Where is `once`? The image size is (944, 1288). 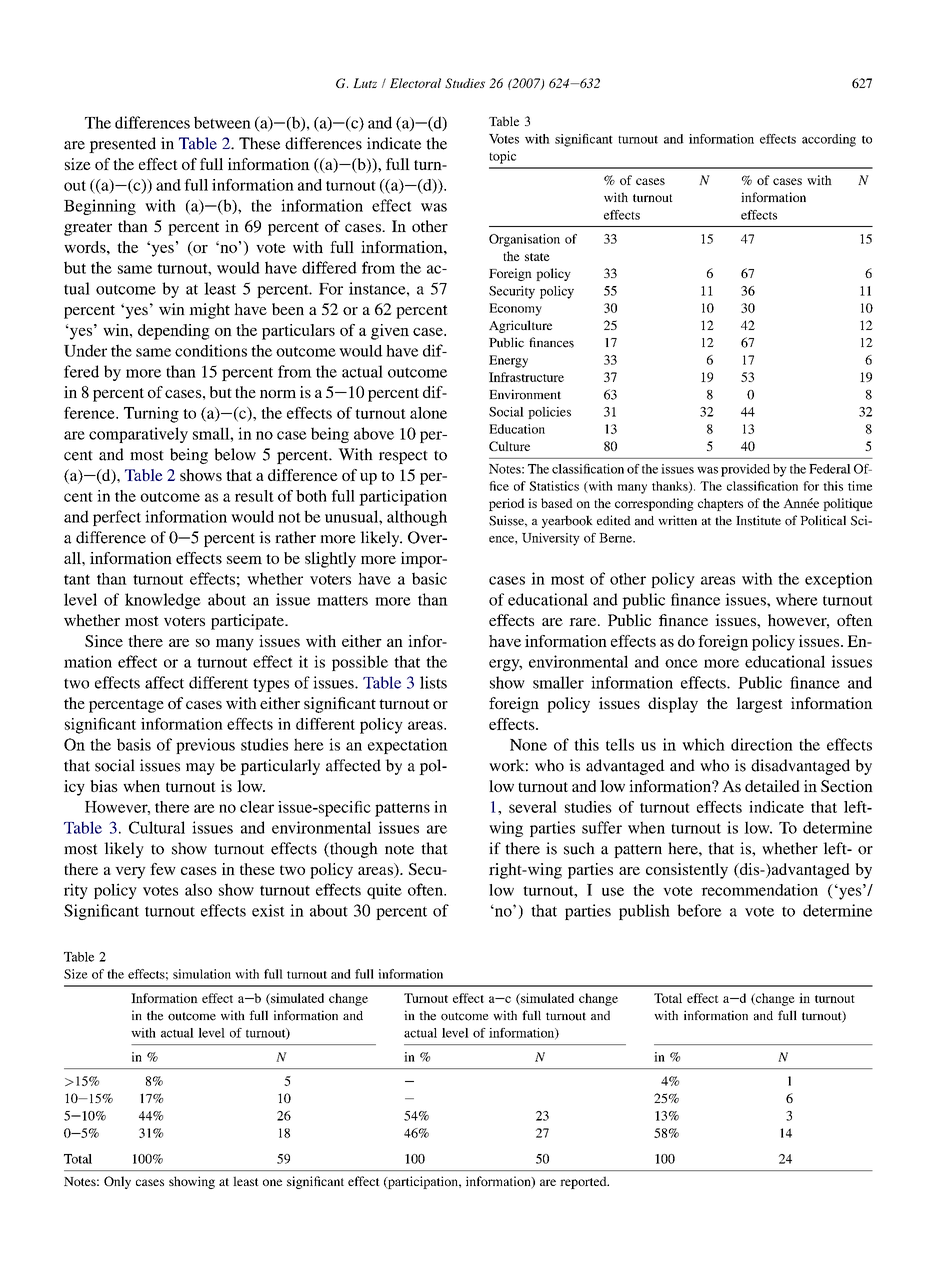 once is located at coordinates (681, 663).
